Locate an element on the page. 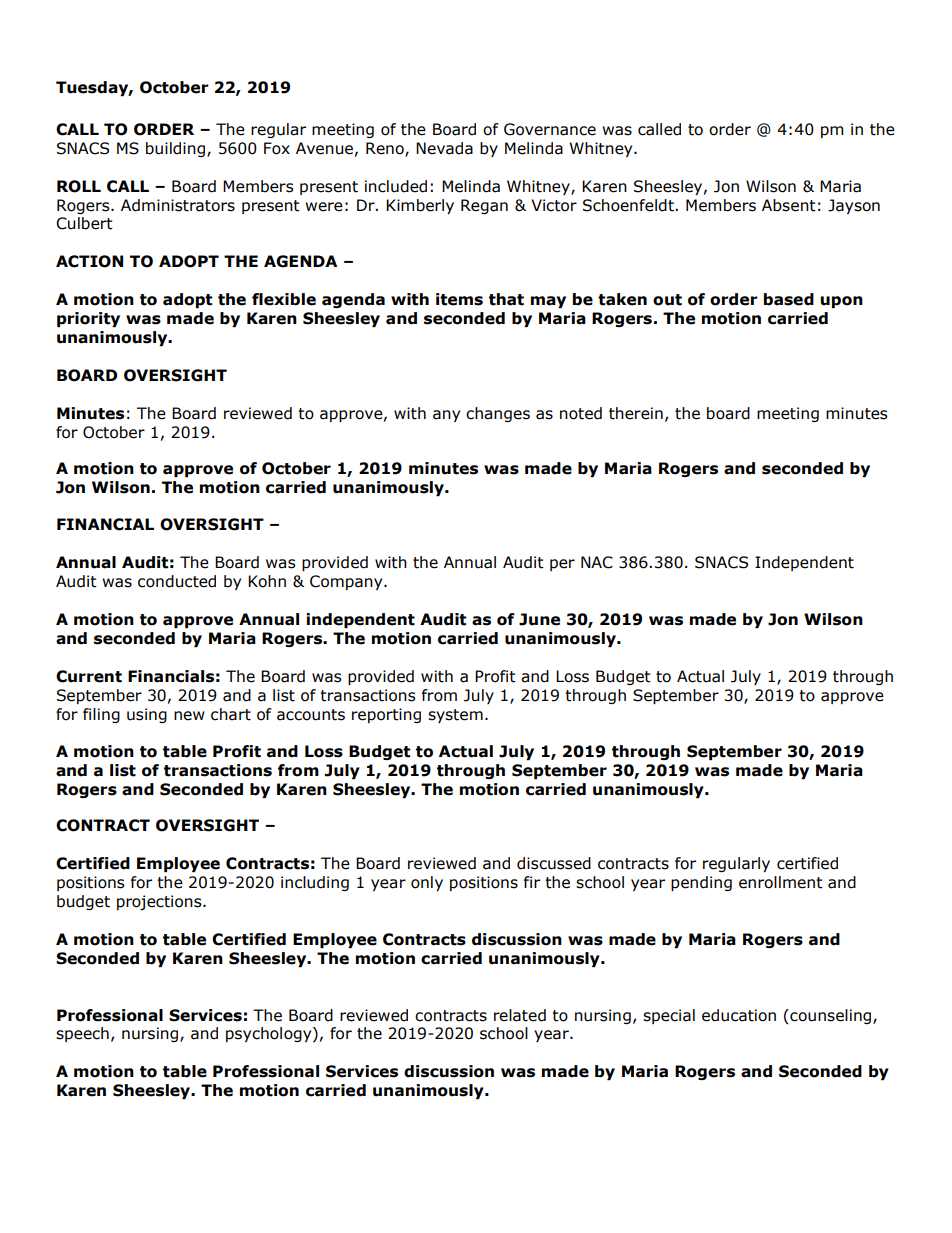 This page has width=952, height=1233. conducted is located at coordinates (177, 581).
